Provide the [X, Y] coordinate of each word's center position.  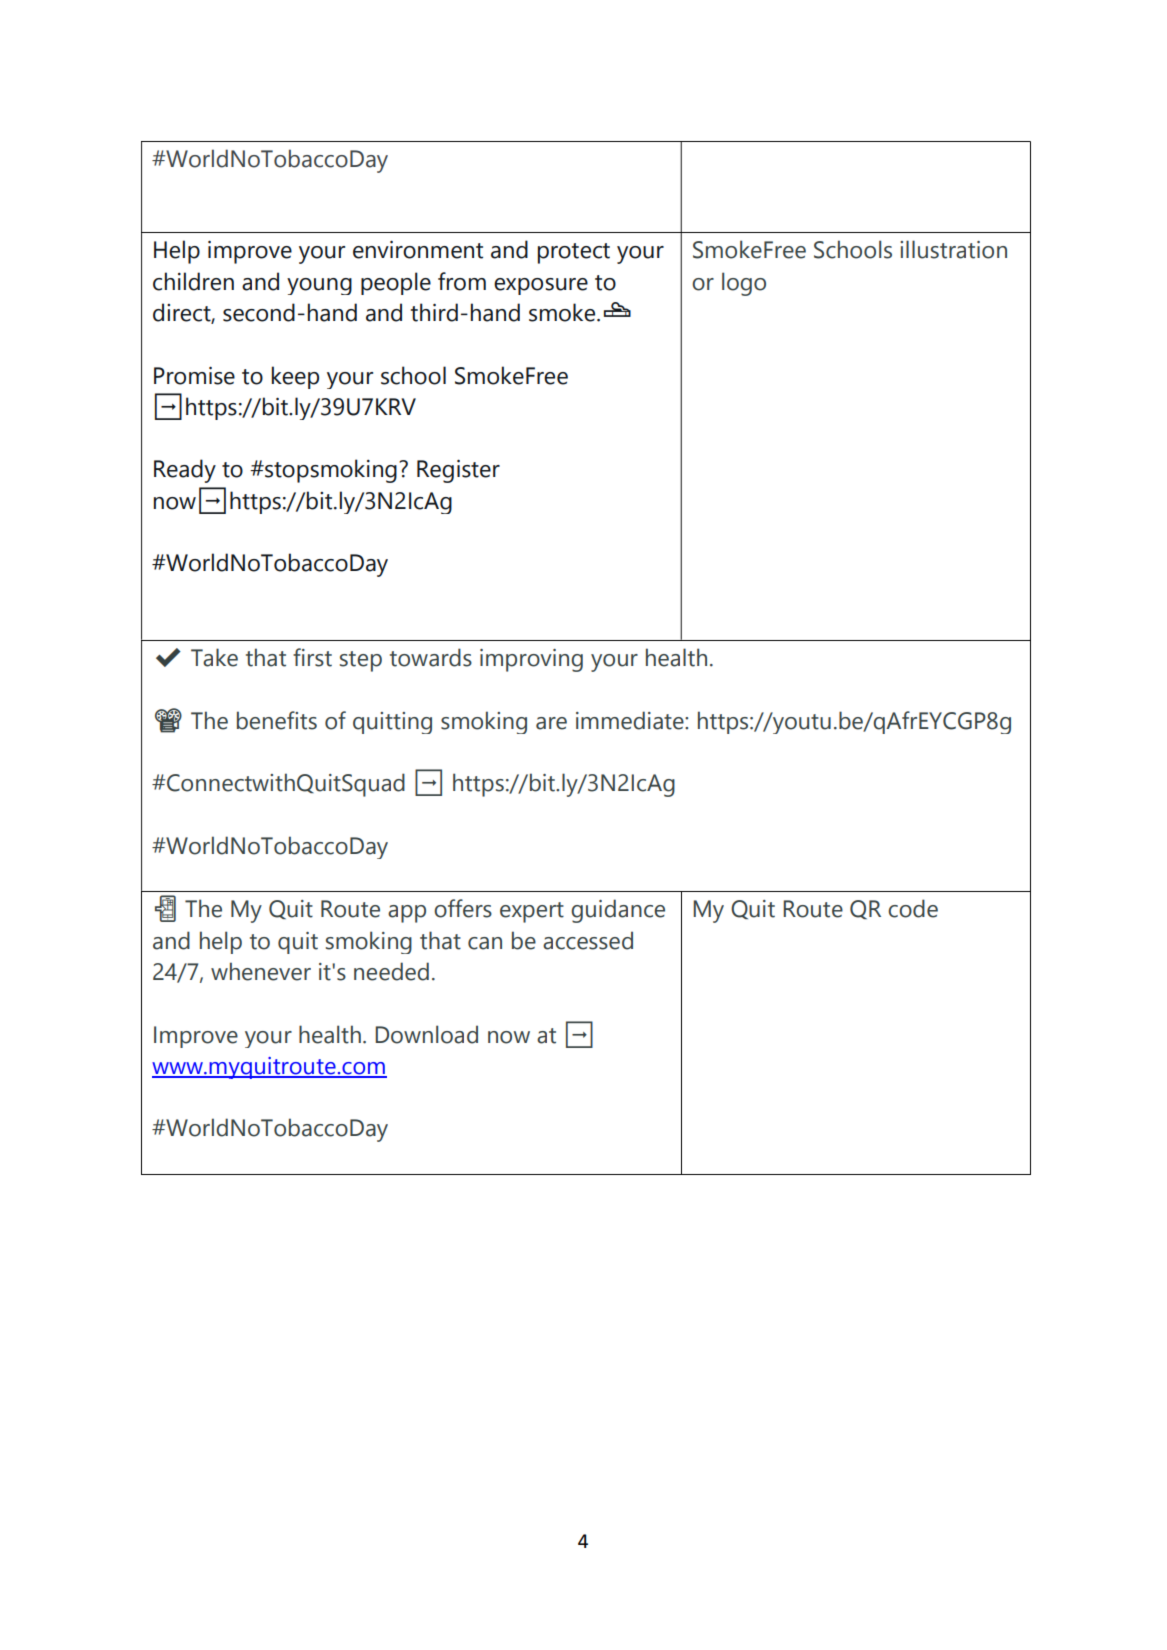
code [913, 908]
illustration [953, 249]
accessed [588, 940]
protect [574, 253]
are [551, 723]
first [312, 657]
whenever [261, 971]
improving [531, 660]
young [319, 286]
